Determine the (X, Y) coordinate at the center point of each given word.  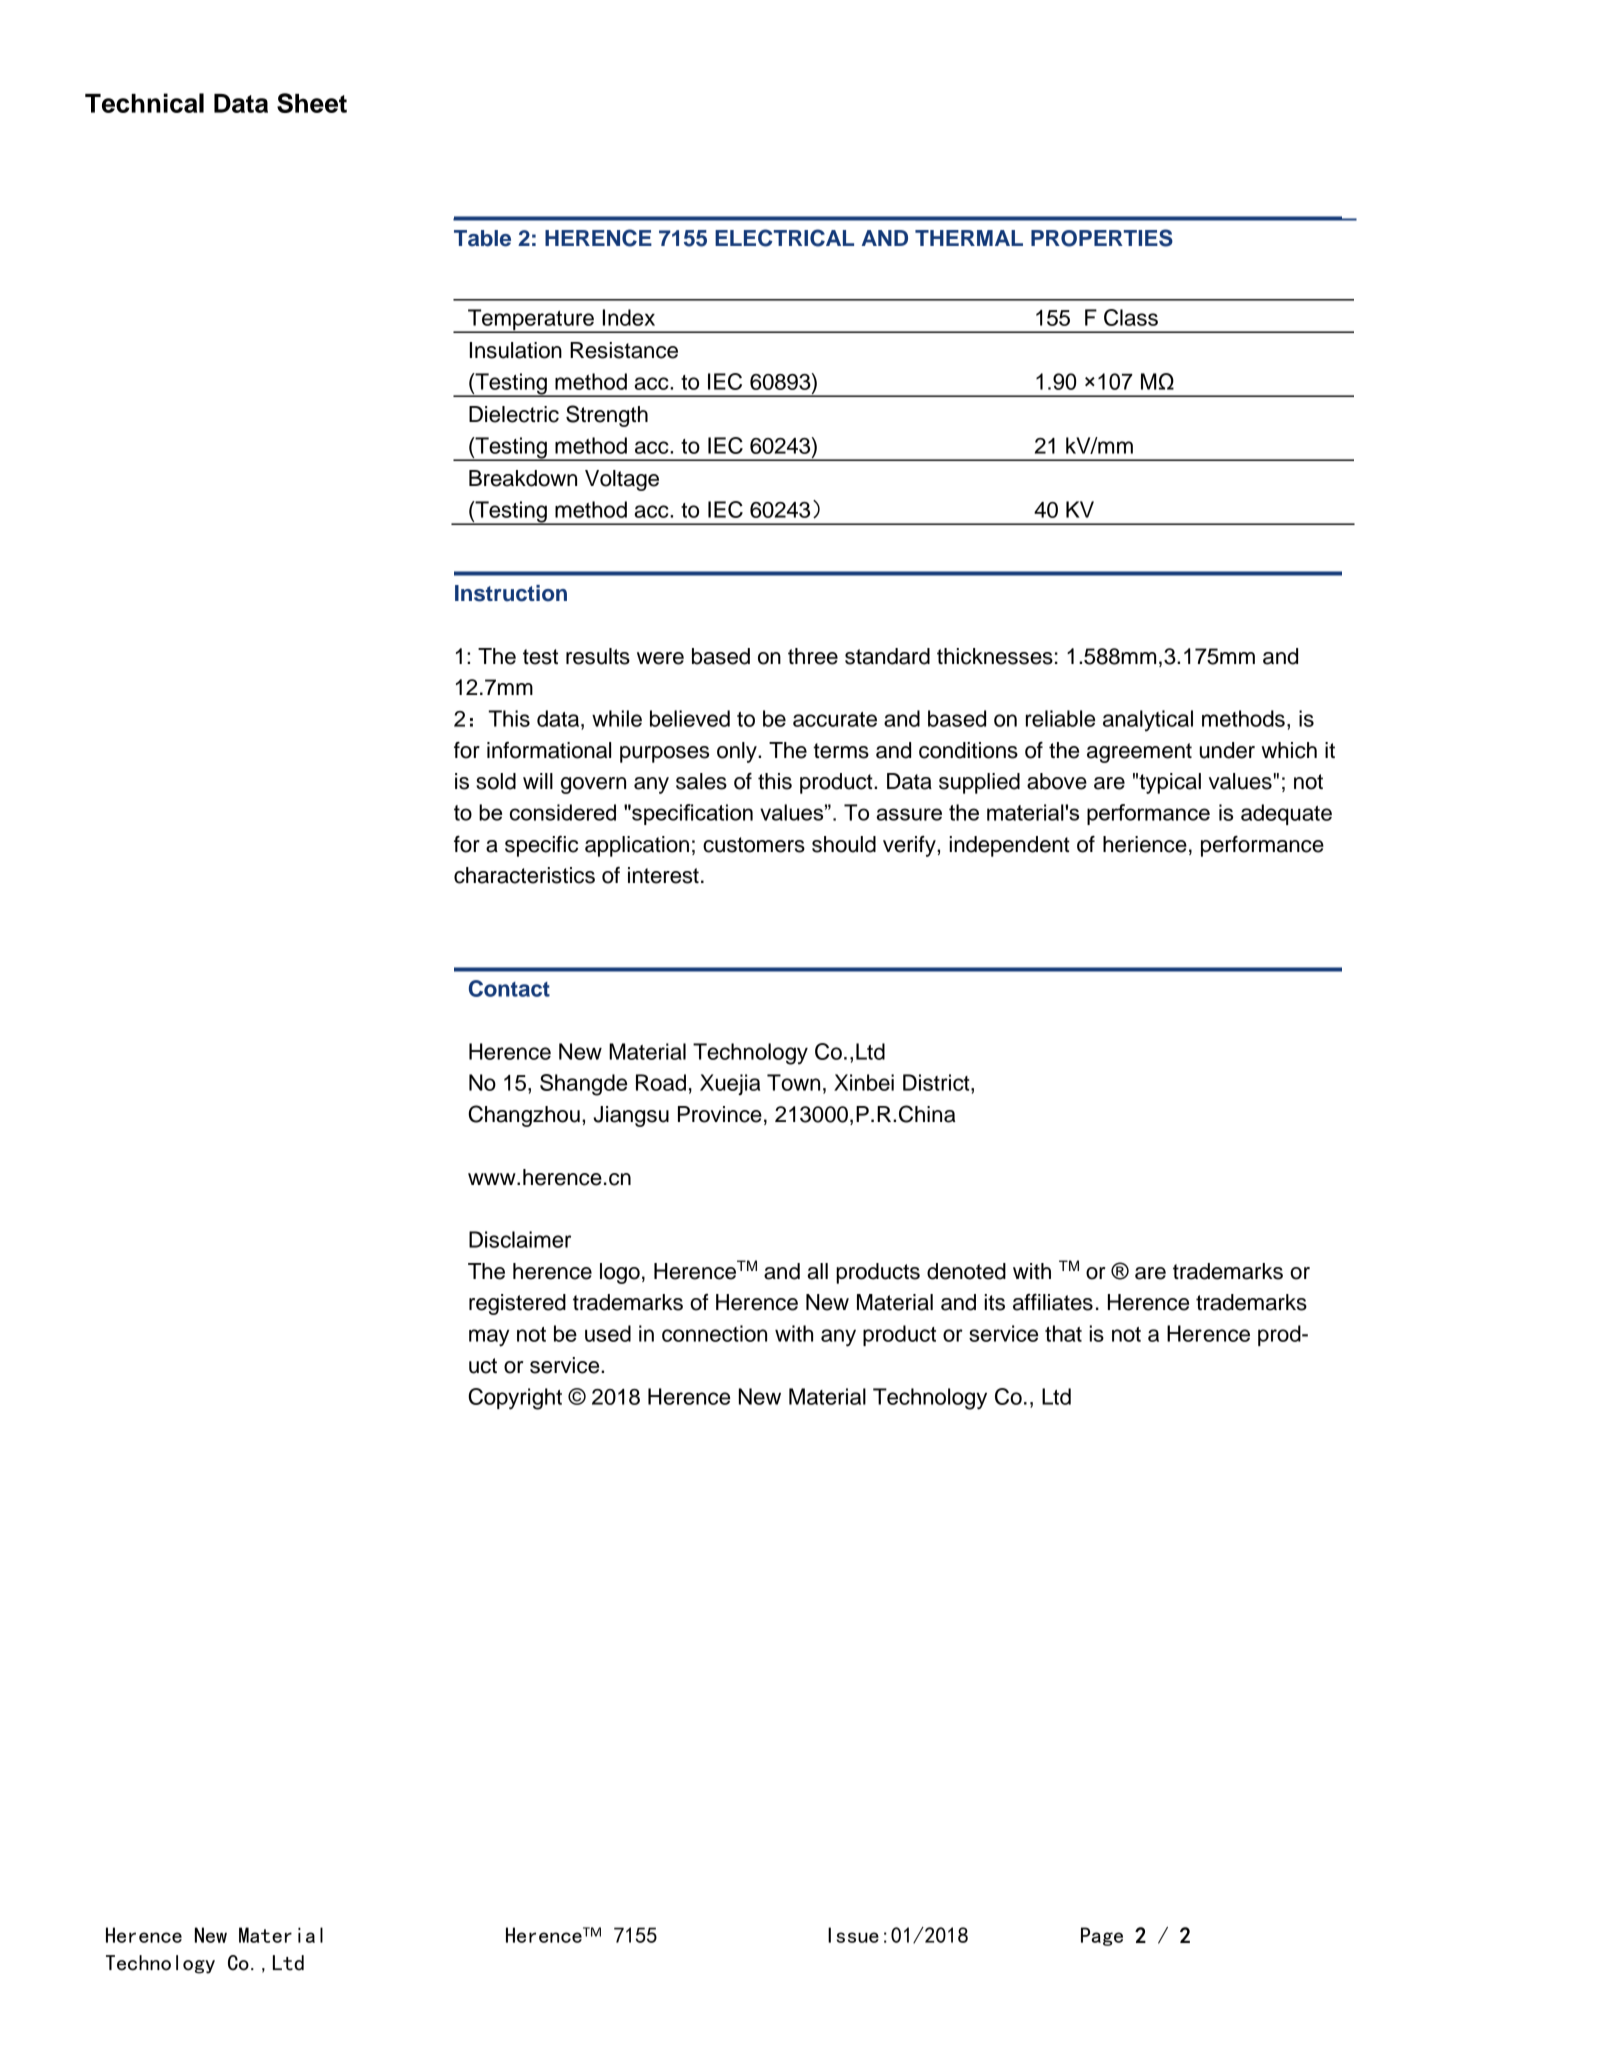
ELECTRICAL (784, 238)
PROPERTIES (1102, 238)
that (1063, 1333)
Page (1102, 1936)
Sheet (312, 103)
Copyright (515, 1399)
